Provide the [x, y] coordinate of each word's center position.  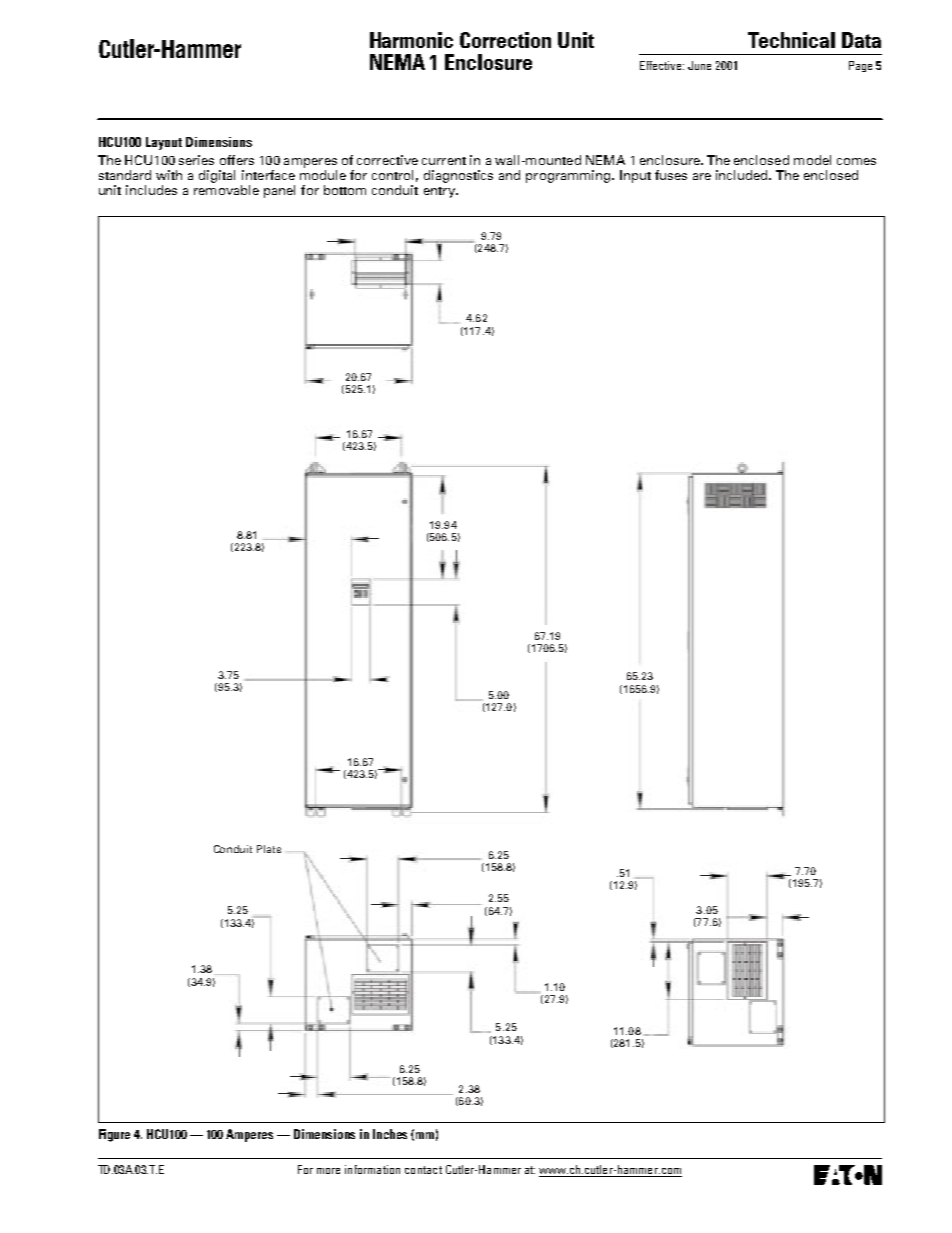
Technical [791, 40]
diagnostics [458, 176]
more [328, 1171]
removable [226, 190]
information [372, 1169]
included [743, 175]
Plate [269, 849]
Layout [164, 143]
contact [423, 1170]
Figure [114, 1135]
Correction [505, 40]
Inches [390, 1134]
